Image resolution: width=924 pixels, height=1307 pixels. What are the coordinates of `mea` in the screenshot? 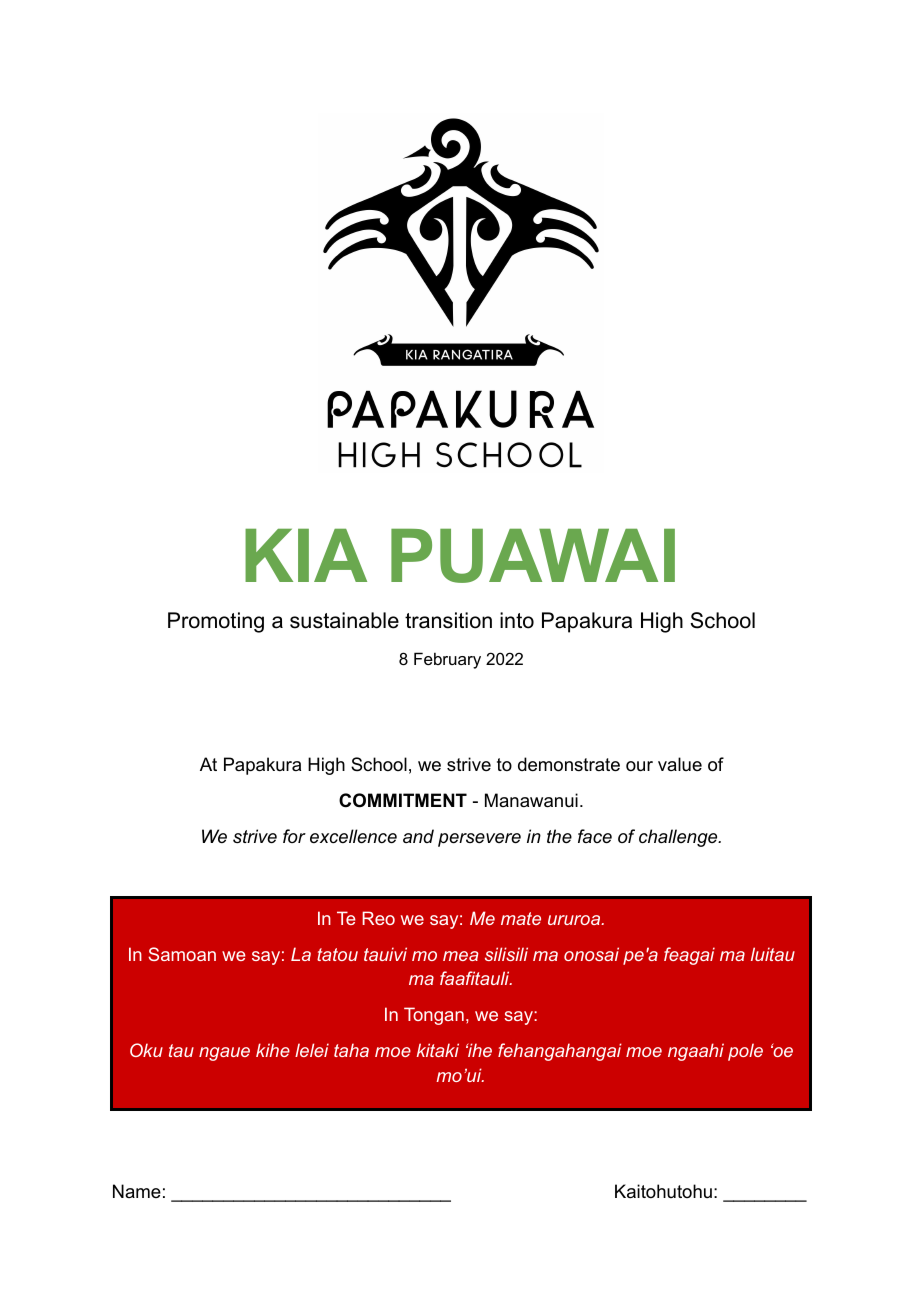 It's located at (460, 956).
